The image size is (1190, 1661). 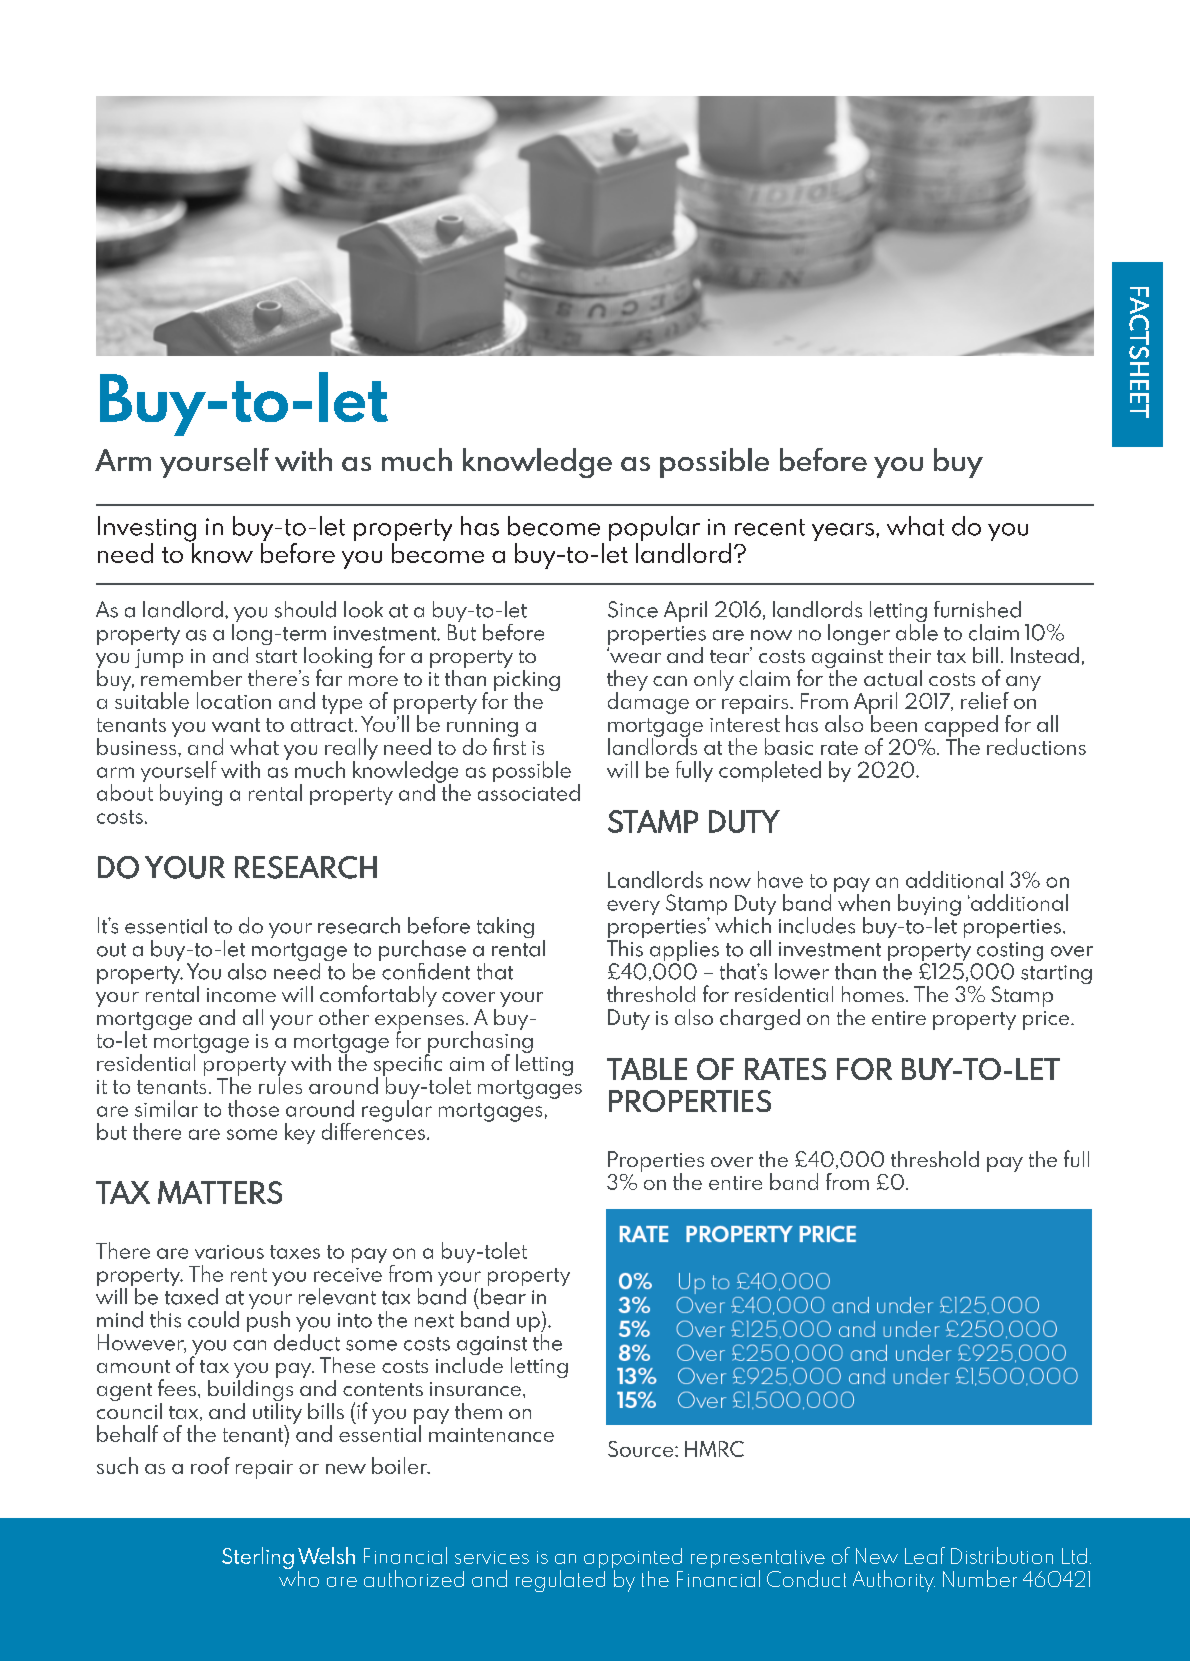 I want to click on purchasing, so click(x=479, y=1042).
